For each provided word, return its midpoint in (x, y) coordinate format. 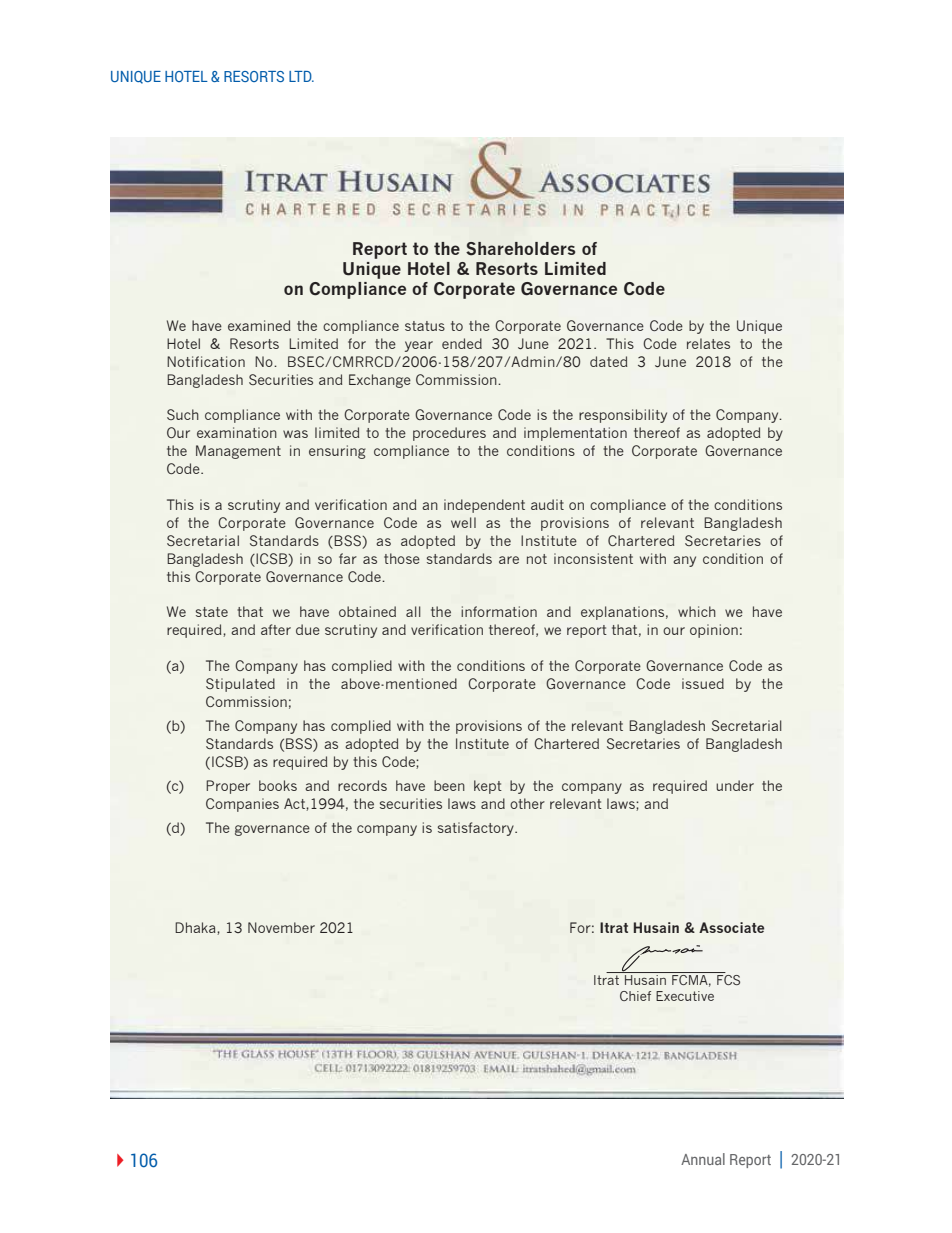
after (276, 629)
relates (708, 343)
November (281, 927)
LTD (301, 76)
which (697, 611)
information (499, 611)
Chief (635, 996)
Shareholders (520, 249)
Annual (703, 1159)
